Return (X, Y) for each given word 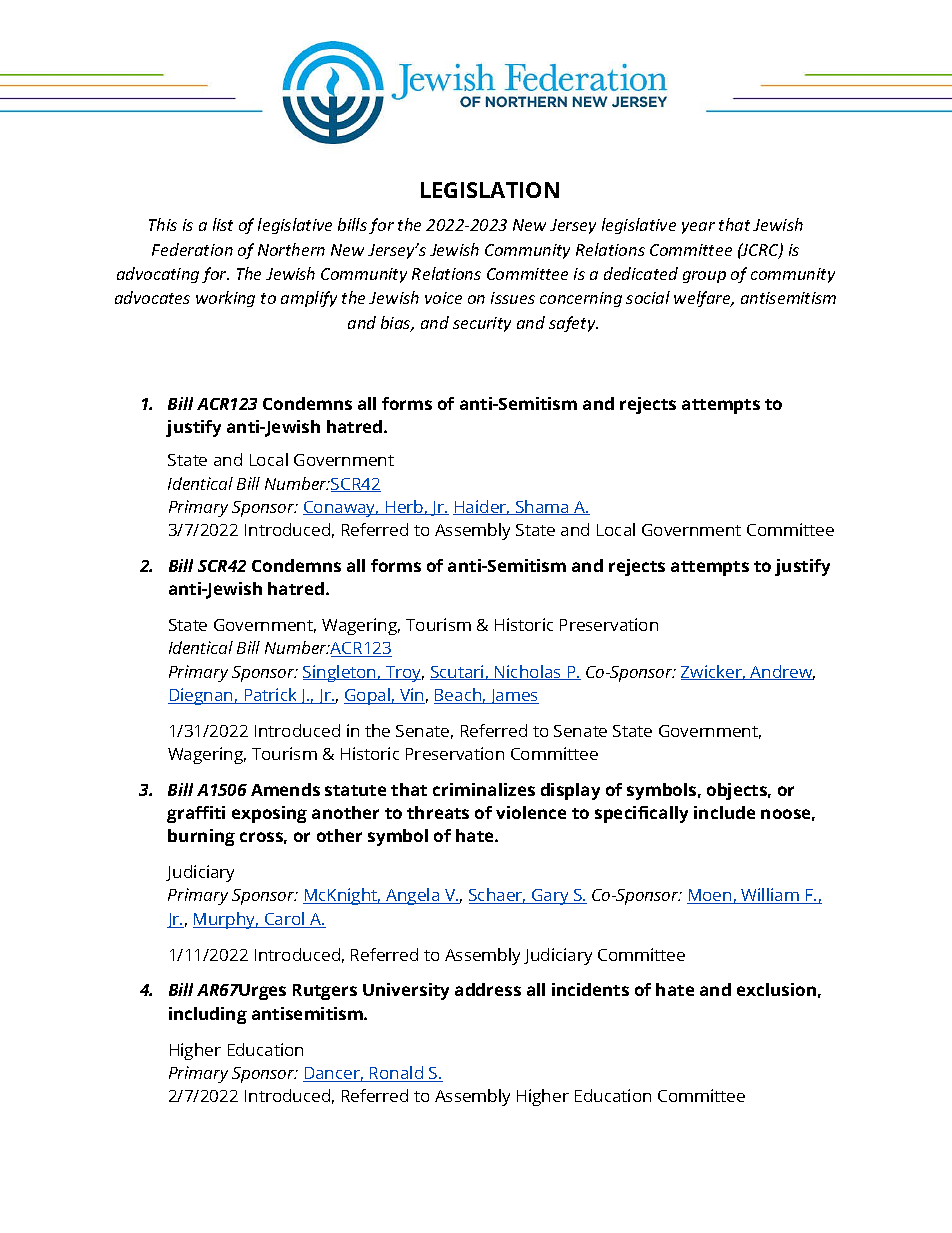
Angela (413, 896)
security (482, 324)
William (770, 896)
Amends (285, 789)
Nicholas (528, 672)
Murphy (225, 920)
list (223, 224)
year (698, 228)
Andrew (781, 672)
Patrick (270, 696)
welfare (703, 299)
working (225, 299)
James (513, 696)
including (208, 1015)
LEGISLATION (490, 190)
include (724, 812)
